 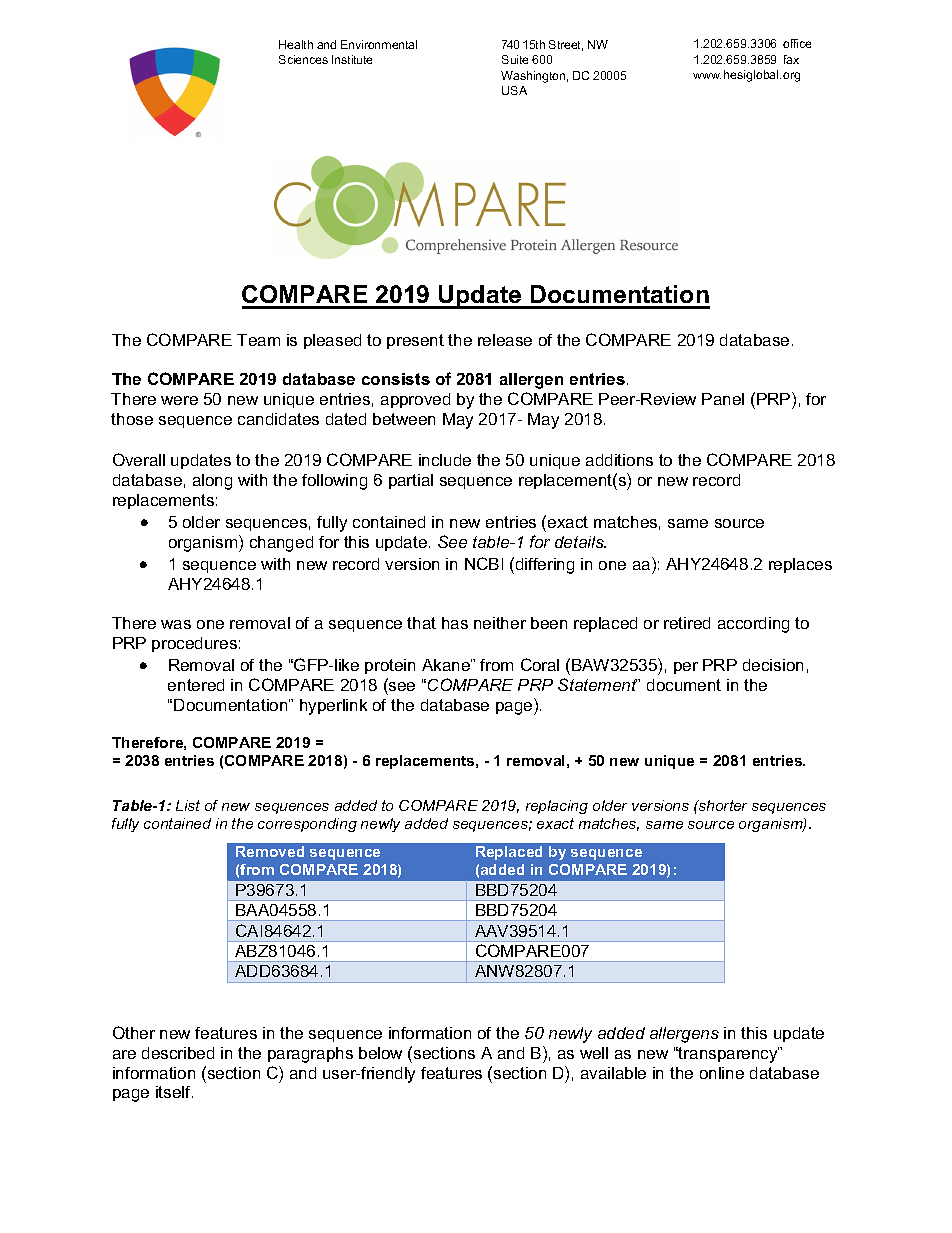 What do you see at coordinates (296, 44) in the screenshot?
I see `Health` at bounding box center [296, 44].
